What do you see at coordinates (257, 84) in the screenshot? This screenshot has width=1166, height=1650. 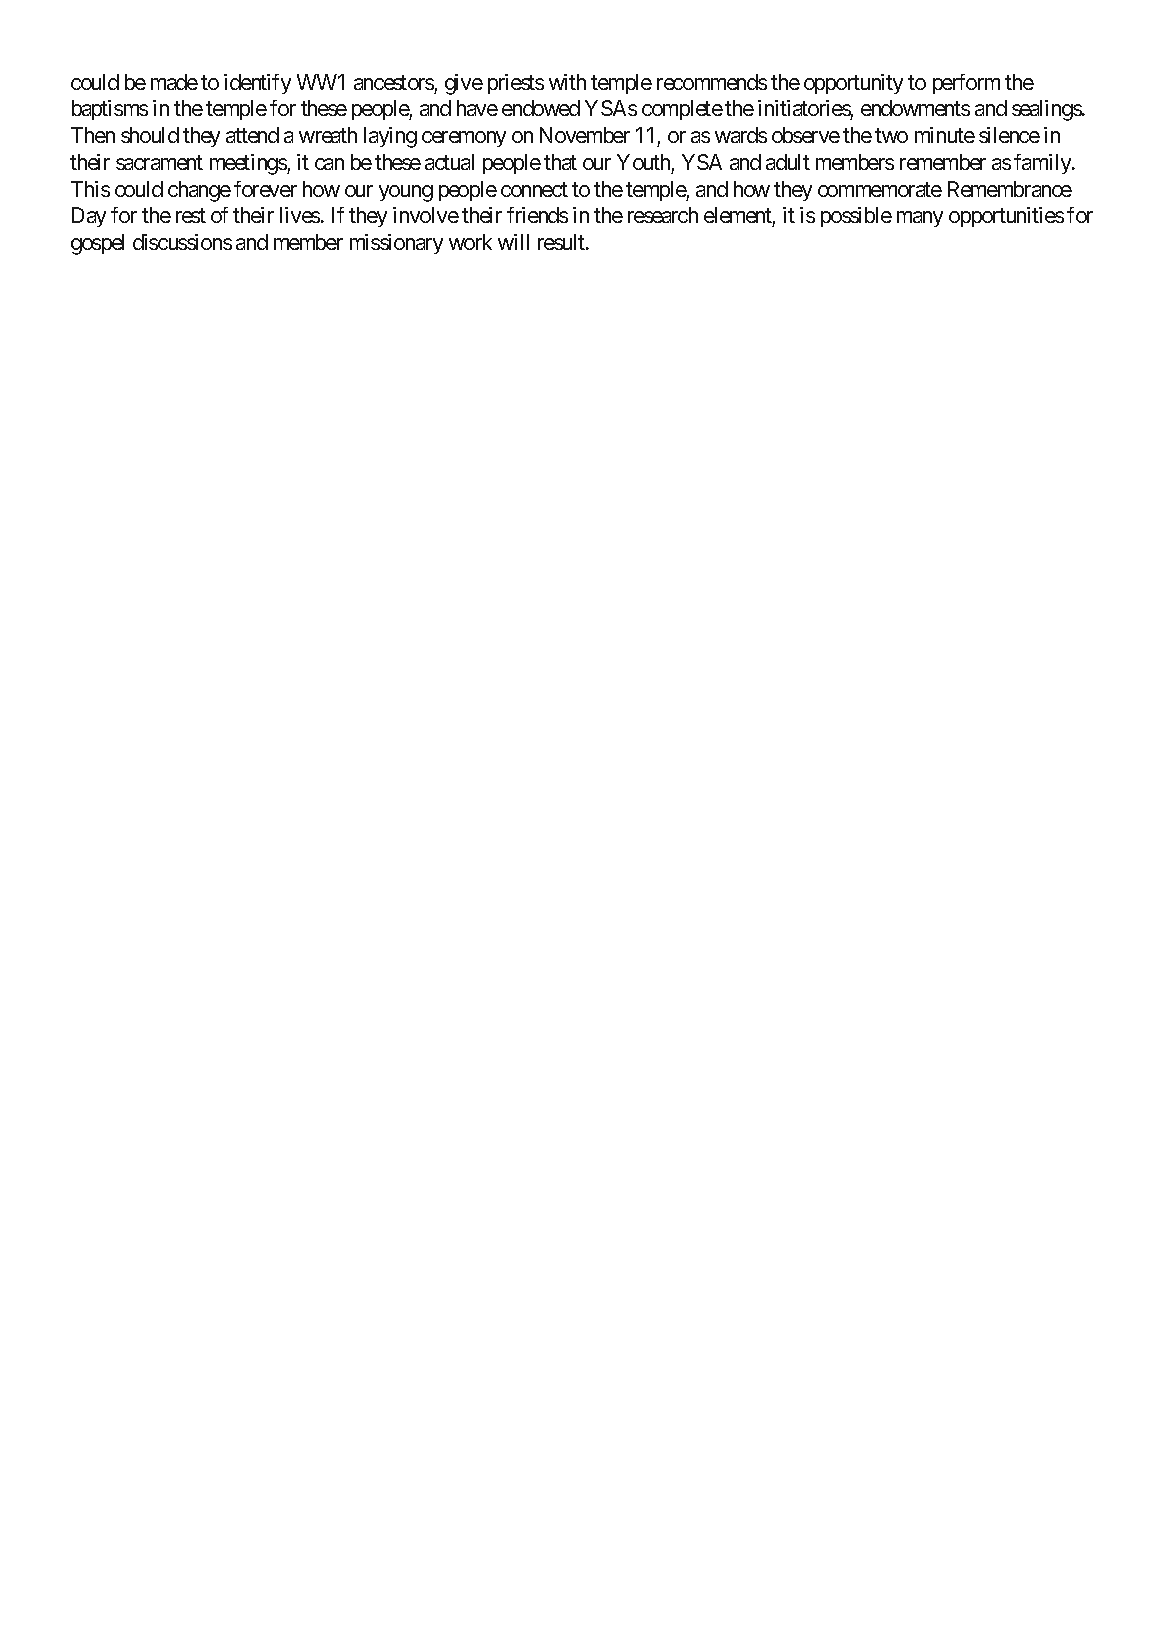 I see `identify` at bounding box center [257, 84].
